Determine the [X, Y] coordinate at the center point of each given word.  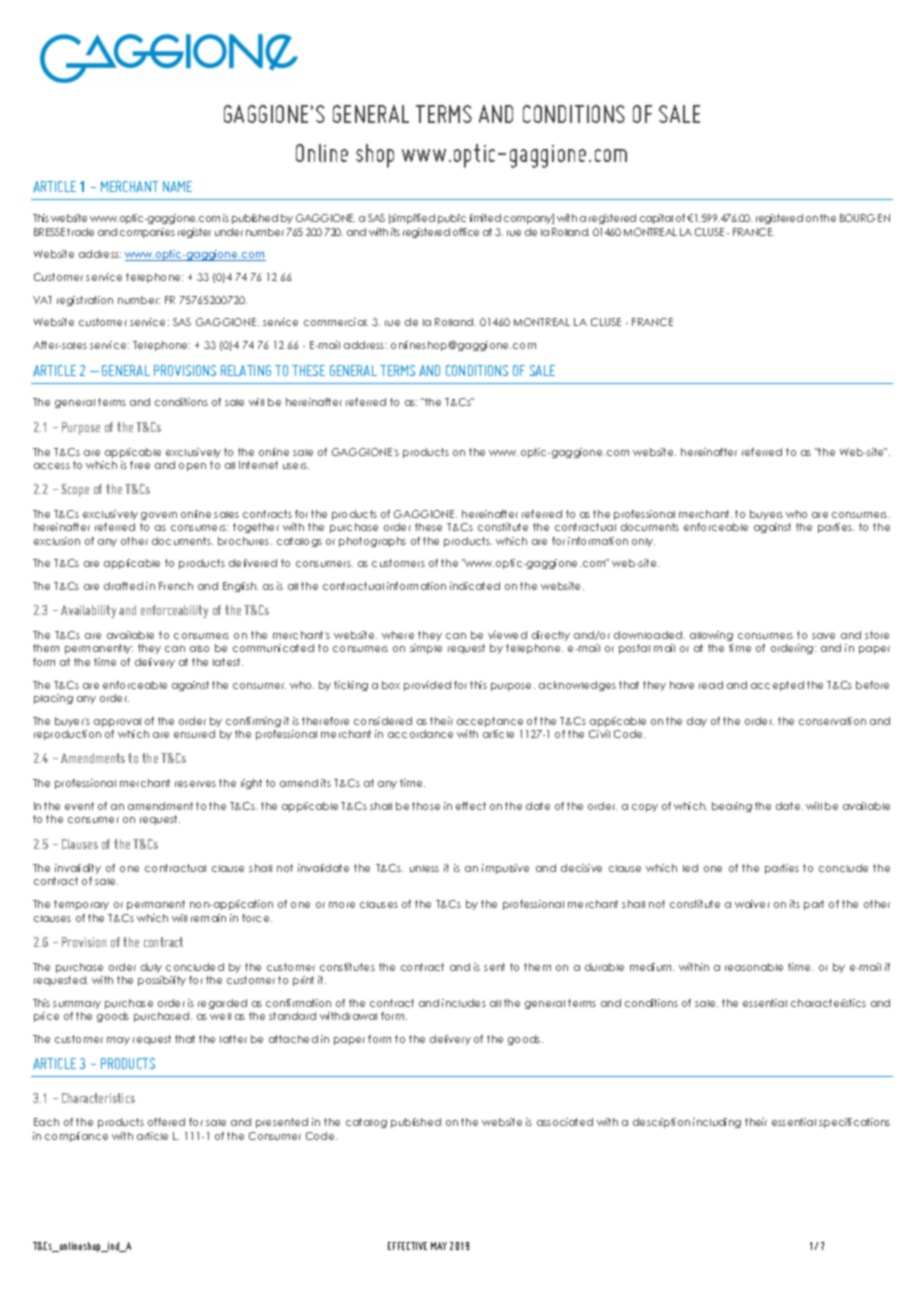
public [452, 219]
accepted [777, 686]
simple [426, 649]
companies [147, 233]
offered [166, 1122]
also [199, 648]
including [717, 1123]
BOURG [857, 218]
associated [565, 1122]
